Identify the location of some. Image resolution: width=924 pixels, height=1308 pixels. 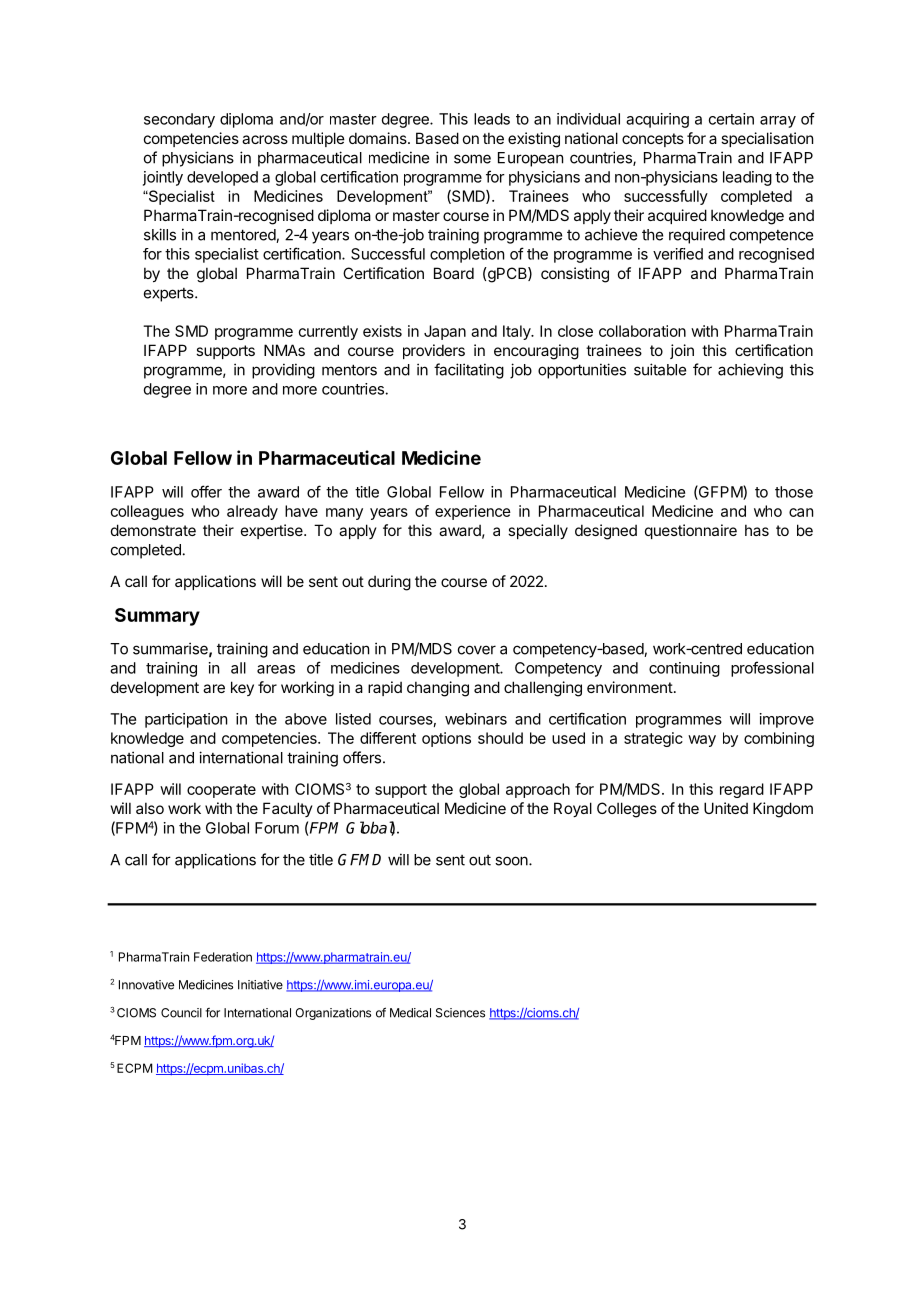
(472, 159).
